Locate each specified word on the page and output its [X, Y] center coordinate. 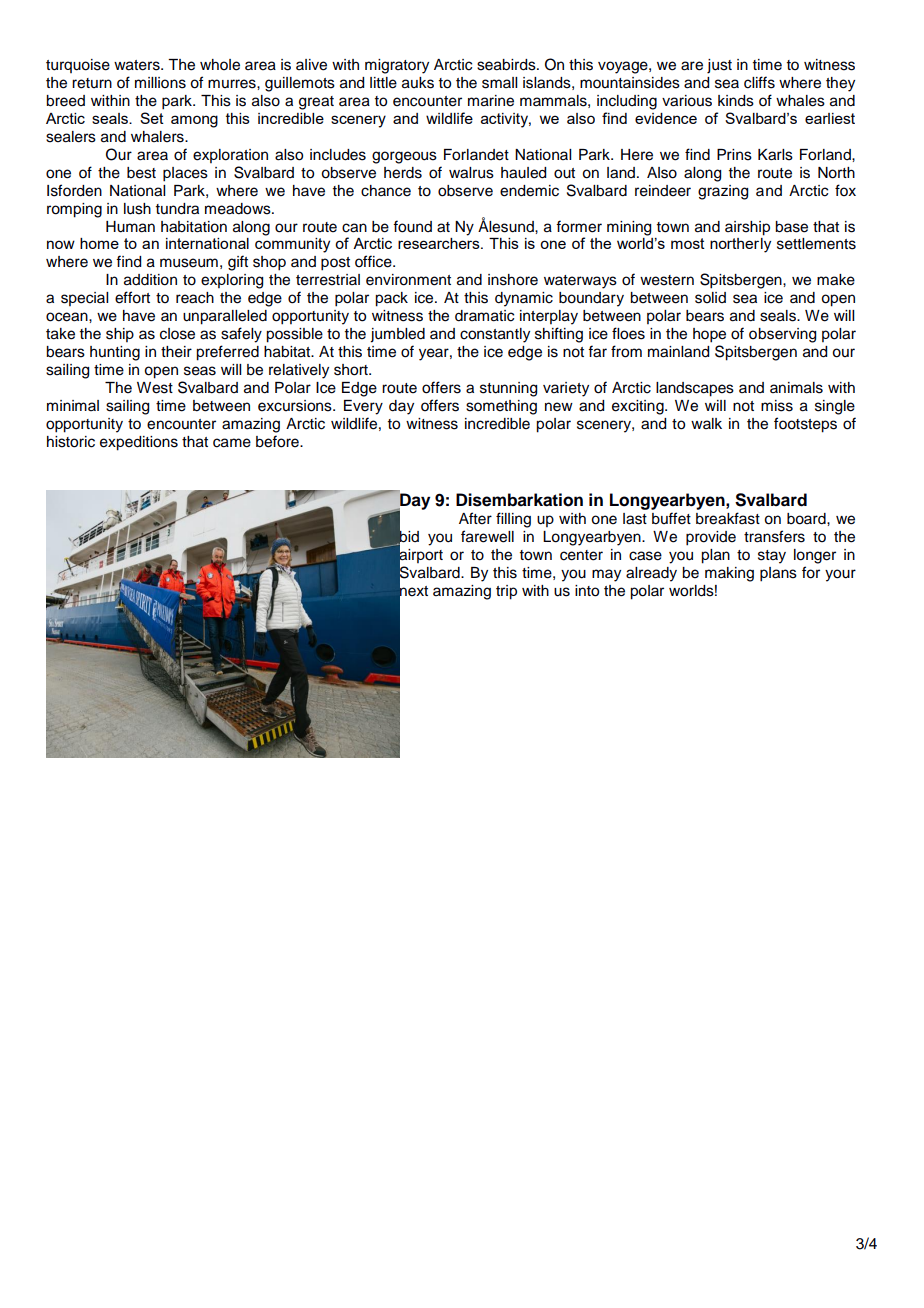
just [719, 66]
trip [506, 592]
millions [160, 83]
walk [706, 423]
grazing [723, 192]
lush [137, 209]
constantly [495, 335]
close [177, 334]
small [499, 83]
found [412, 226]
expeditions [139, 443]
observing [782, 335]
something [501, 407]
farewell [487, 536]
